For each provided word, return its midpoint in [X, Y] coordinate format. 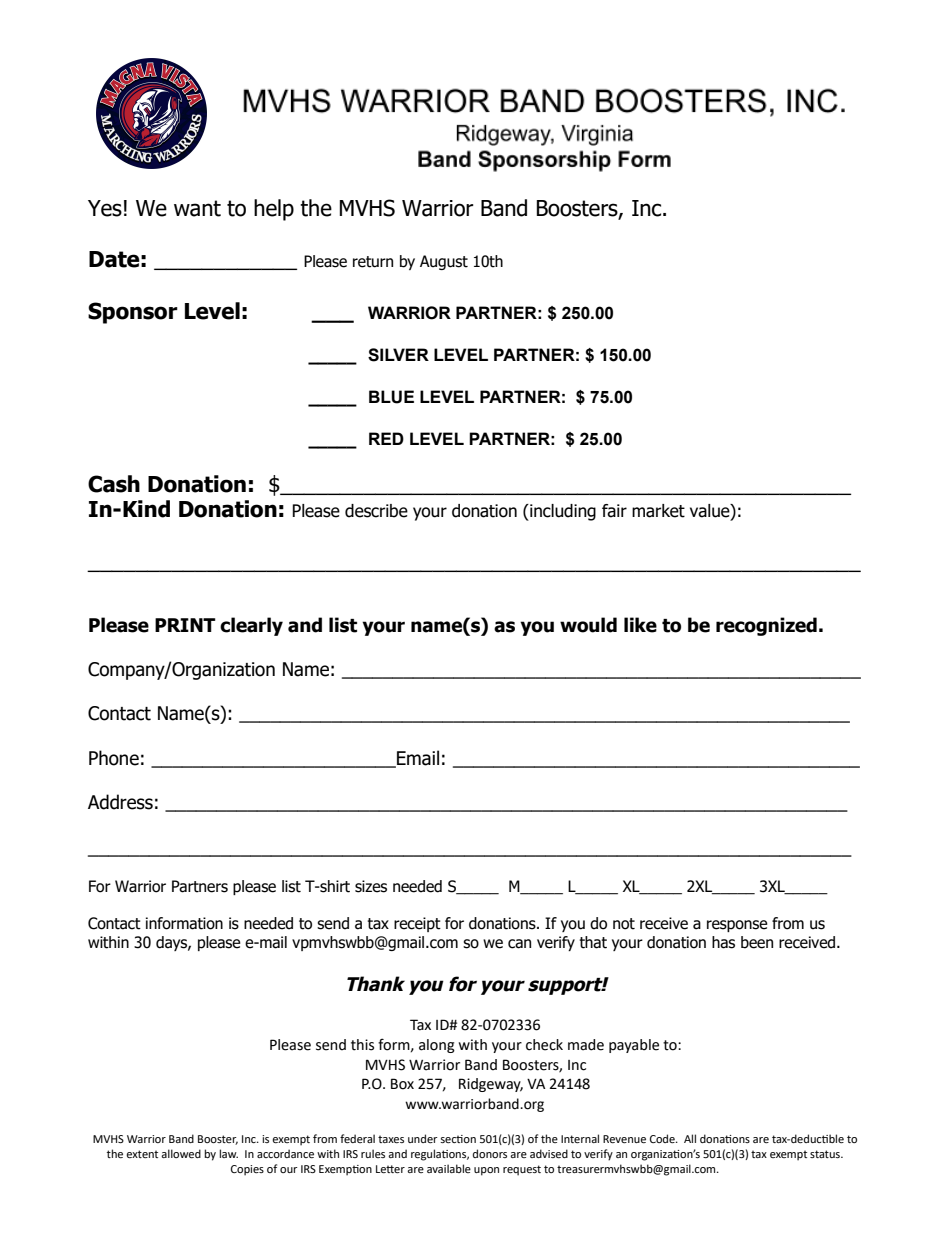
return [373, 262]
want [197, 208]
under [423, 1138]
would [588, 625]
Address [120, 802]
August [444, 262]
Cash [114, 484]
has [723, 942]
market [658, 511]
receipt [417, 924]
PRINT [185, 625]
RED [386, 438]
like [640, 625]
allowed [181, 1153]
